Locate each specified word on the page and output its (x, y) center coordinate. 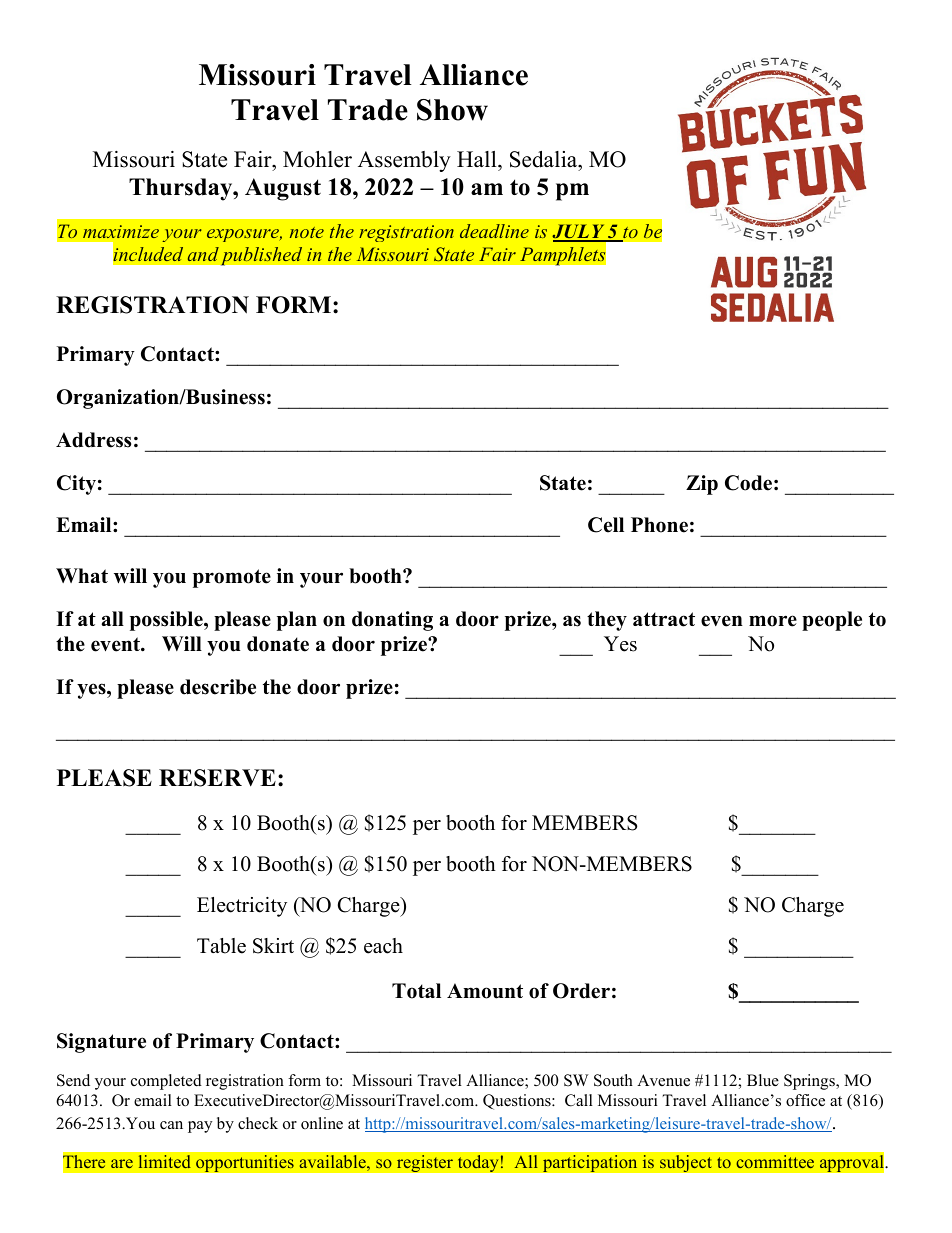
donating (392, 621)
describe (218, 687)
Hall (478, 159)
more (773, 621)
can (171, 1125)
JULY (579, 232)
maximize (121, 231)
